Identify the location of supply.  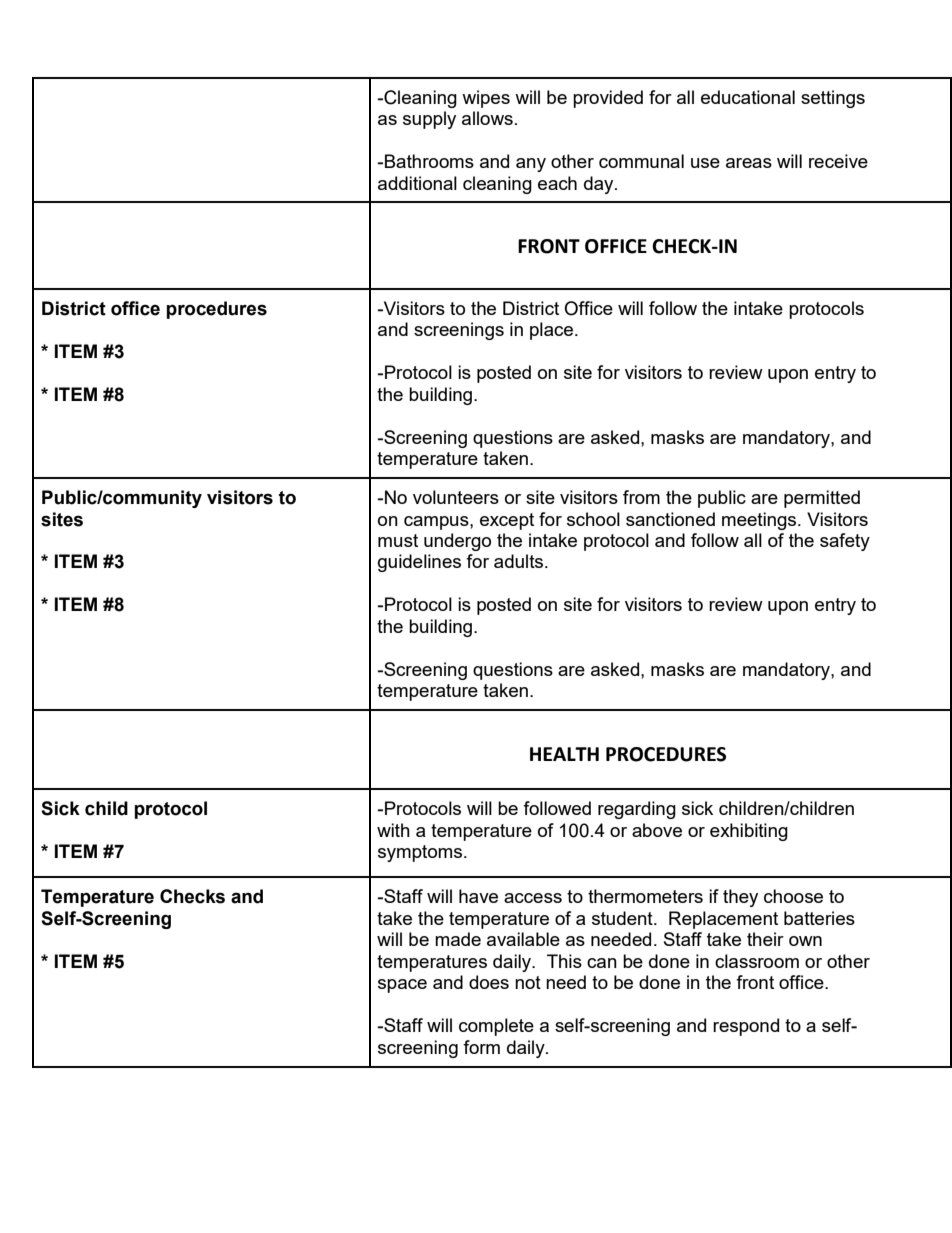
(429, 120).
